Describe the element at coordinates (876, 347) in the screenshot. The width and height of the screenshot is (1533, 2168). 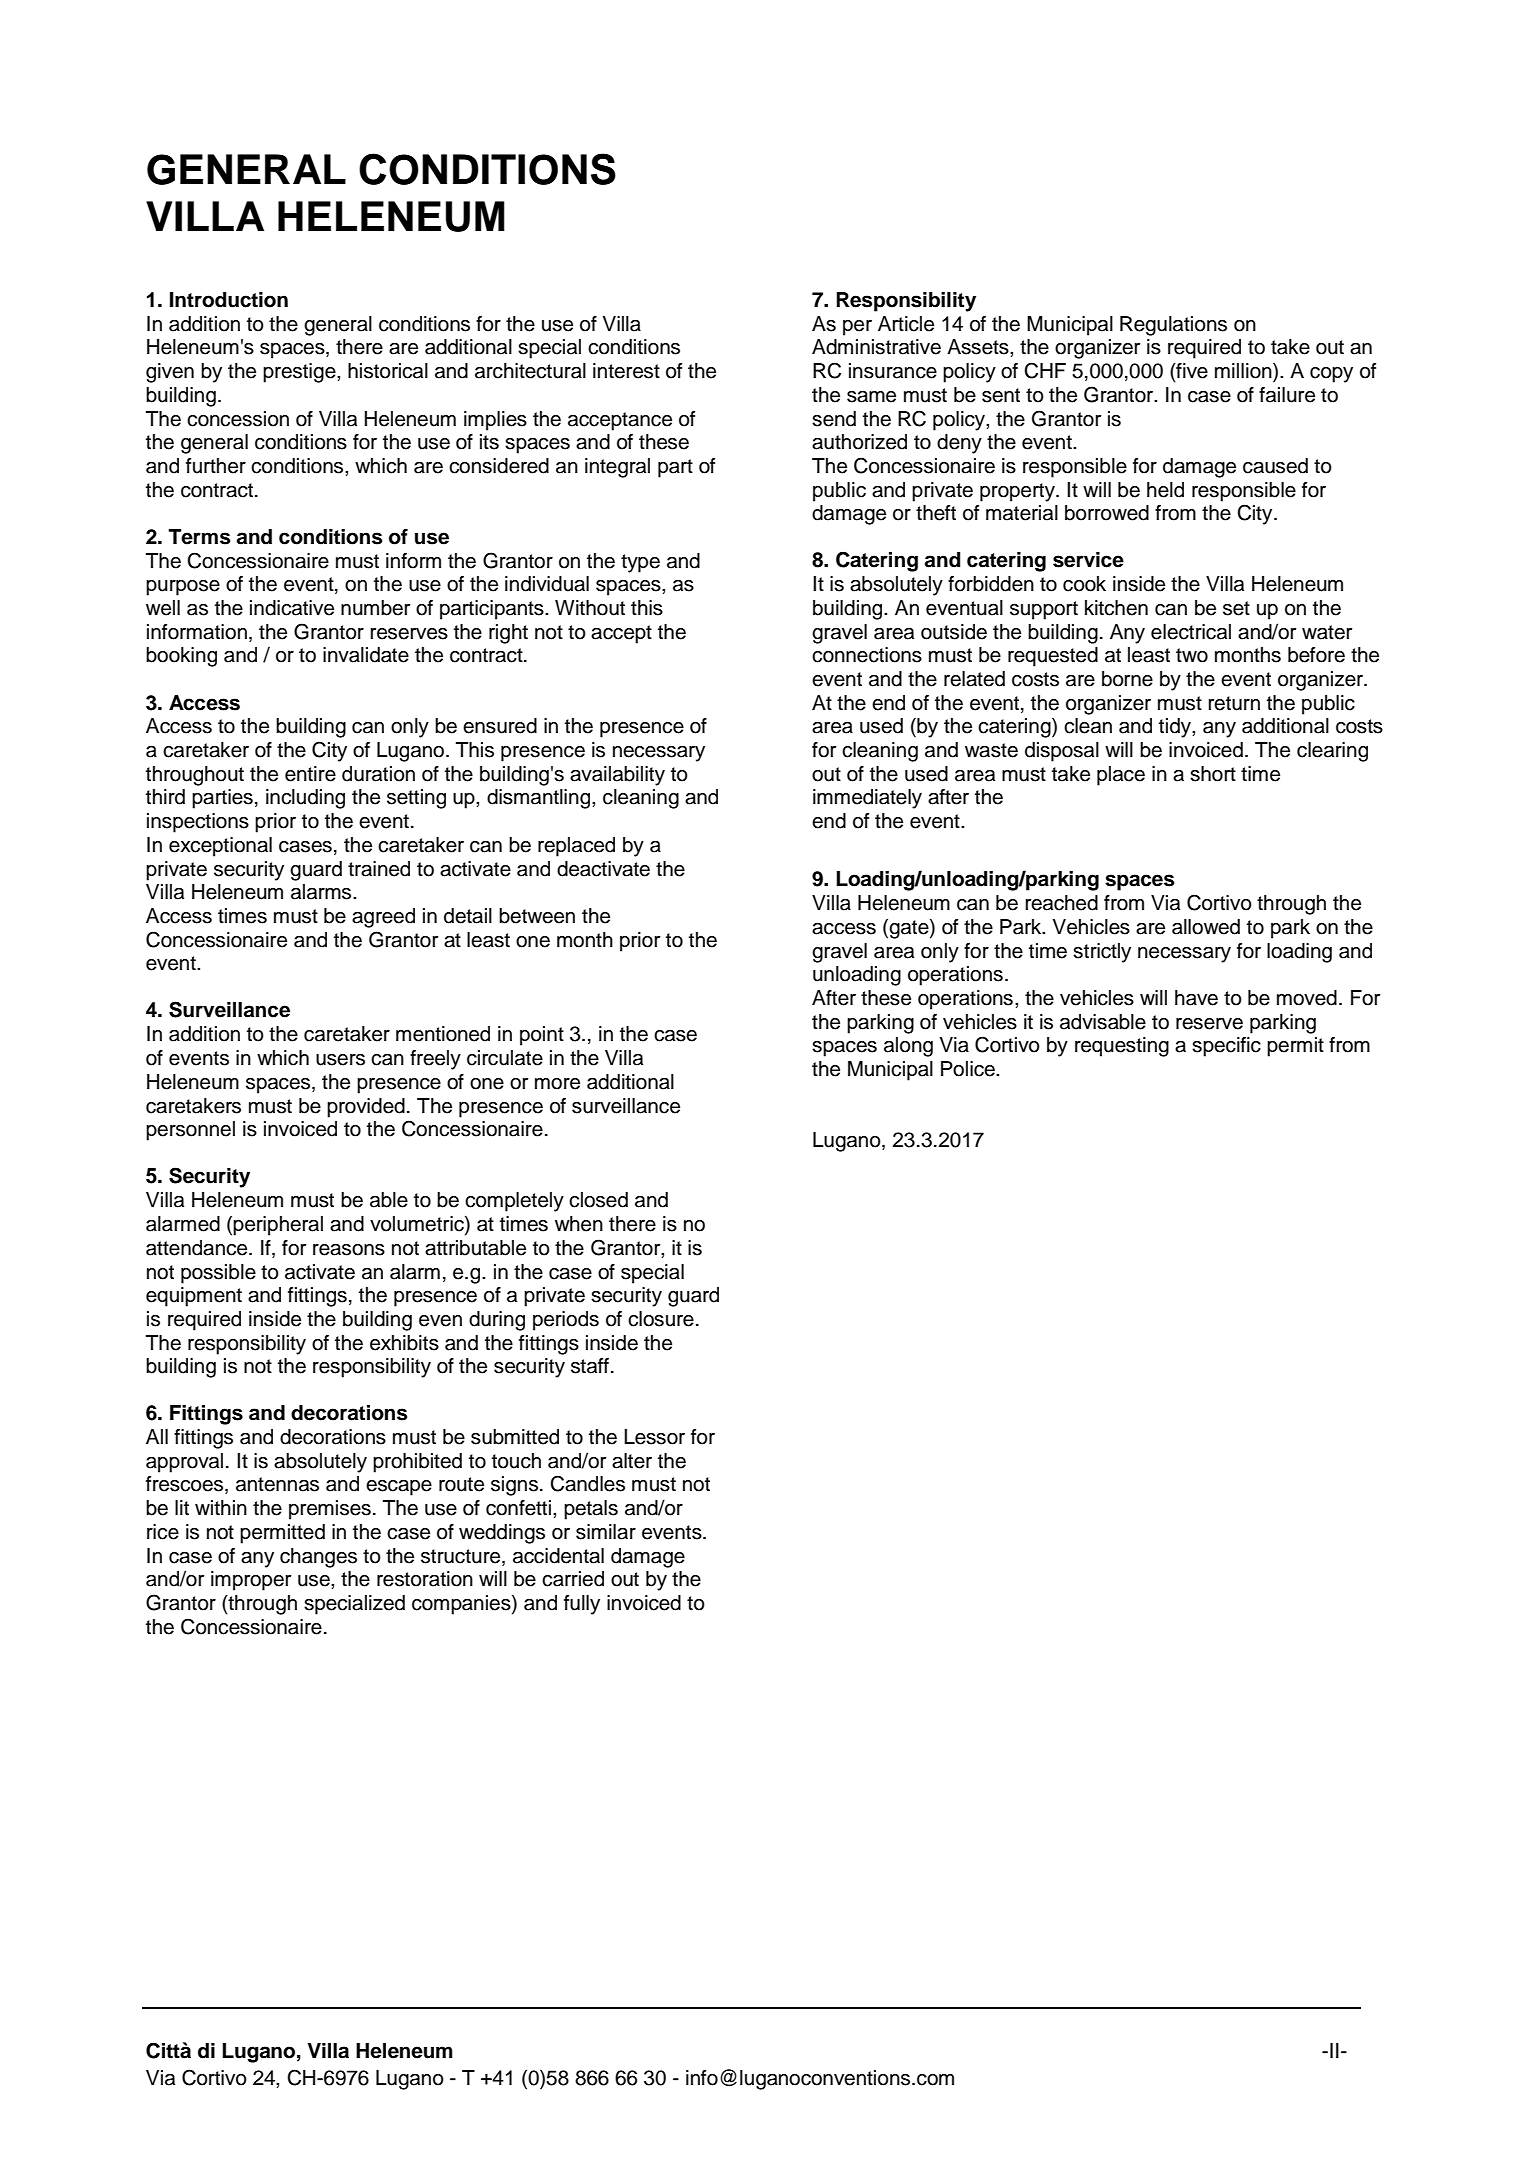
I see `Administrative` at that location.
